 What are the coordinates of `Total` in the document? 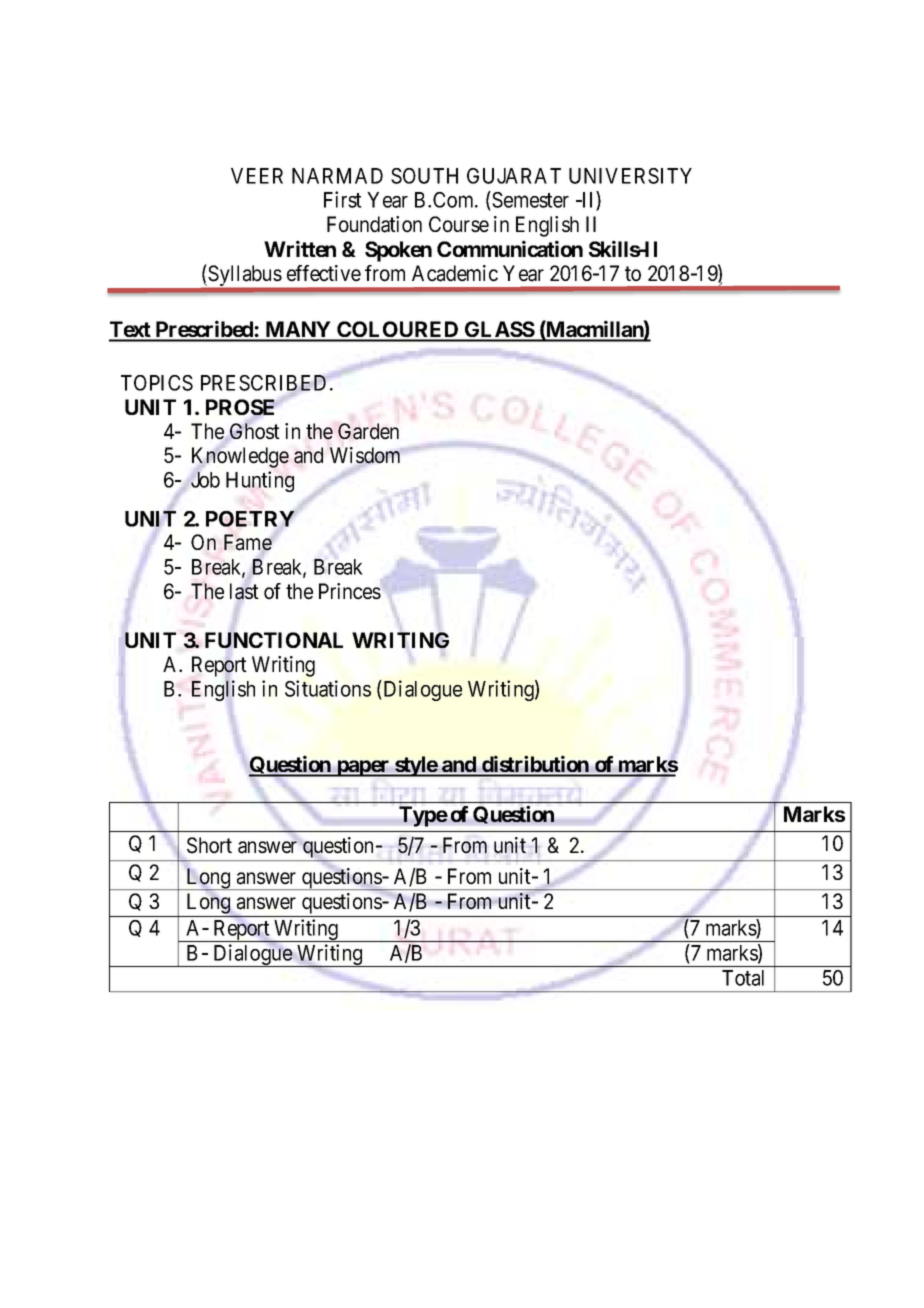 It's located at (743, 978).
